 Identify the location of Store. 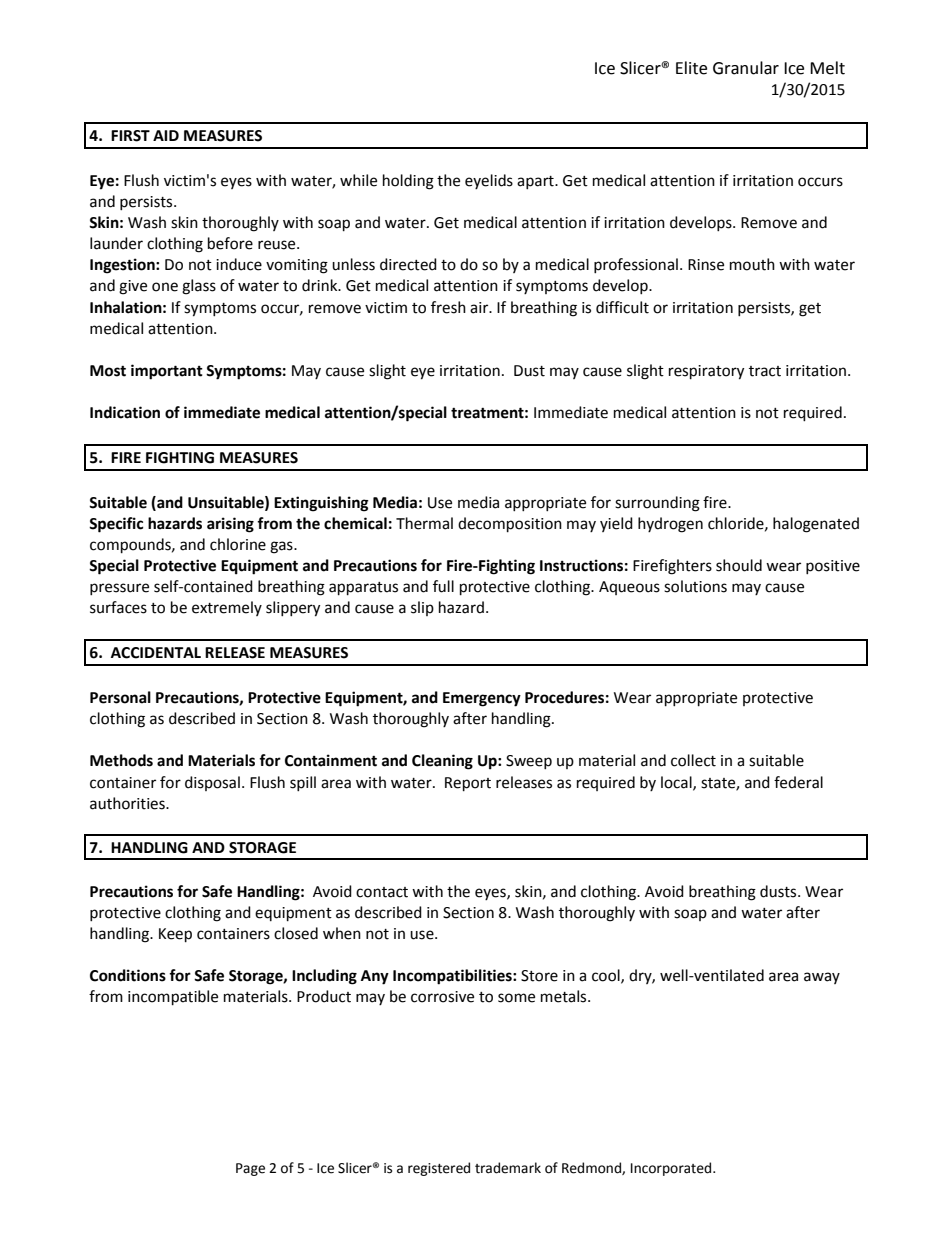
(539, 976).
